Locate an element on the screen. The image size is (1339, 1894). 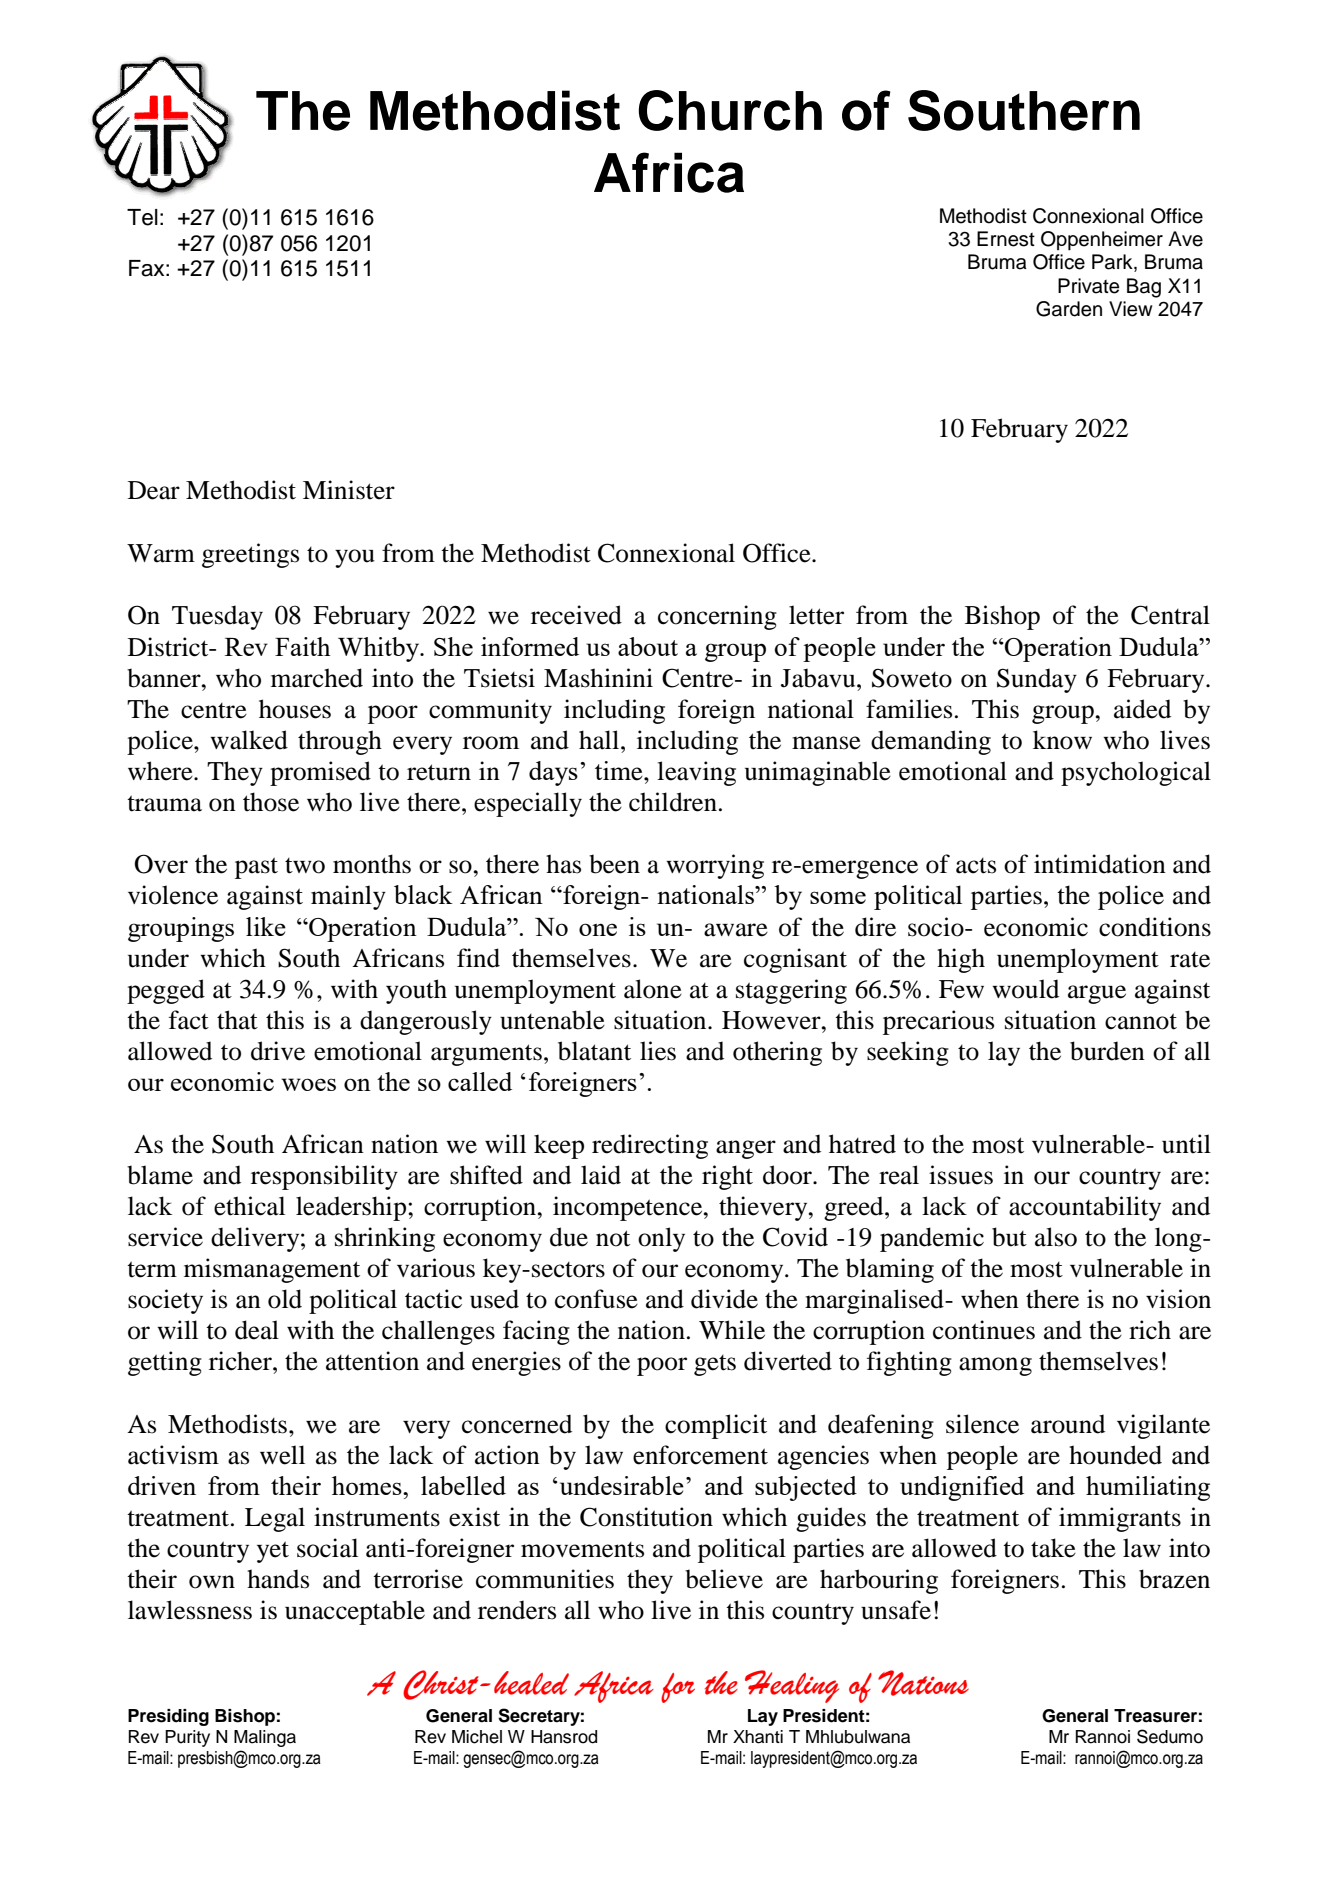
leaving is located at coordinates (696, 773).
